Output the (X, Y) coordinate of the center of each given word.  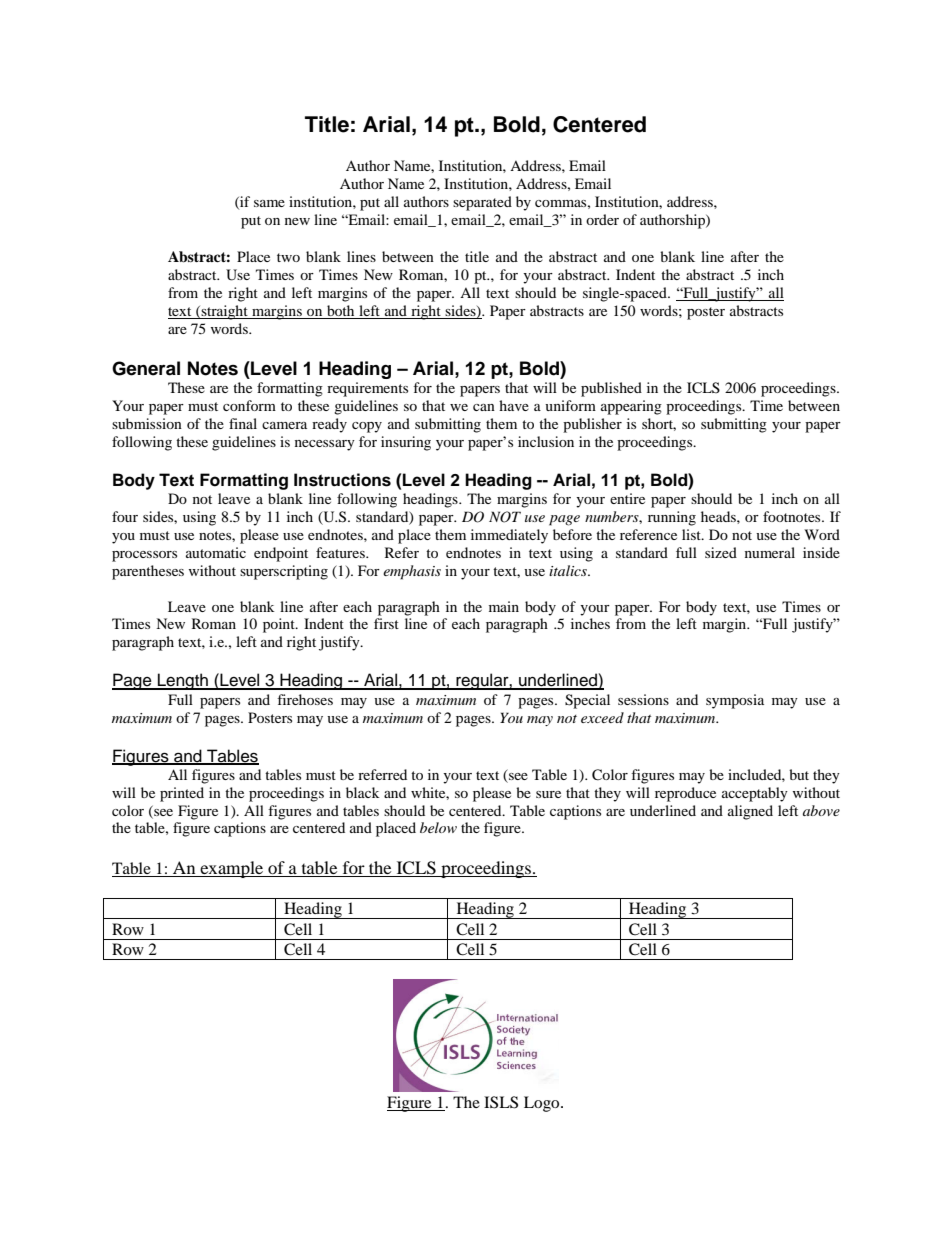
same (269, 203)
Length (183, 681)
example (232, 869)
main (504, 606)
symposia (735, 701)
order (602, 219)
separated (482, 203)
